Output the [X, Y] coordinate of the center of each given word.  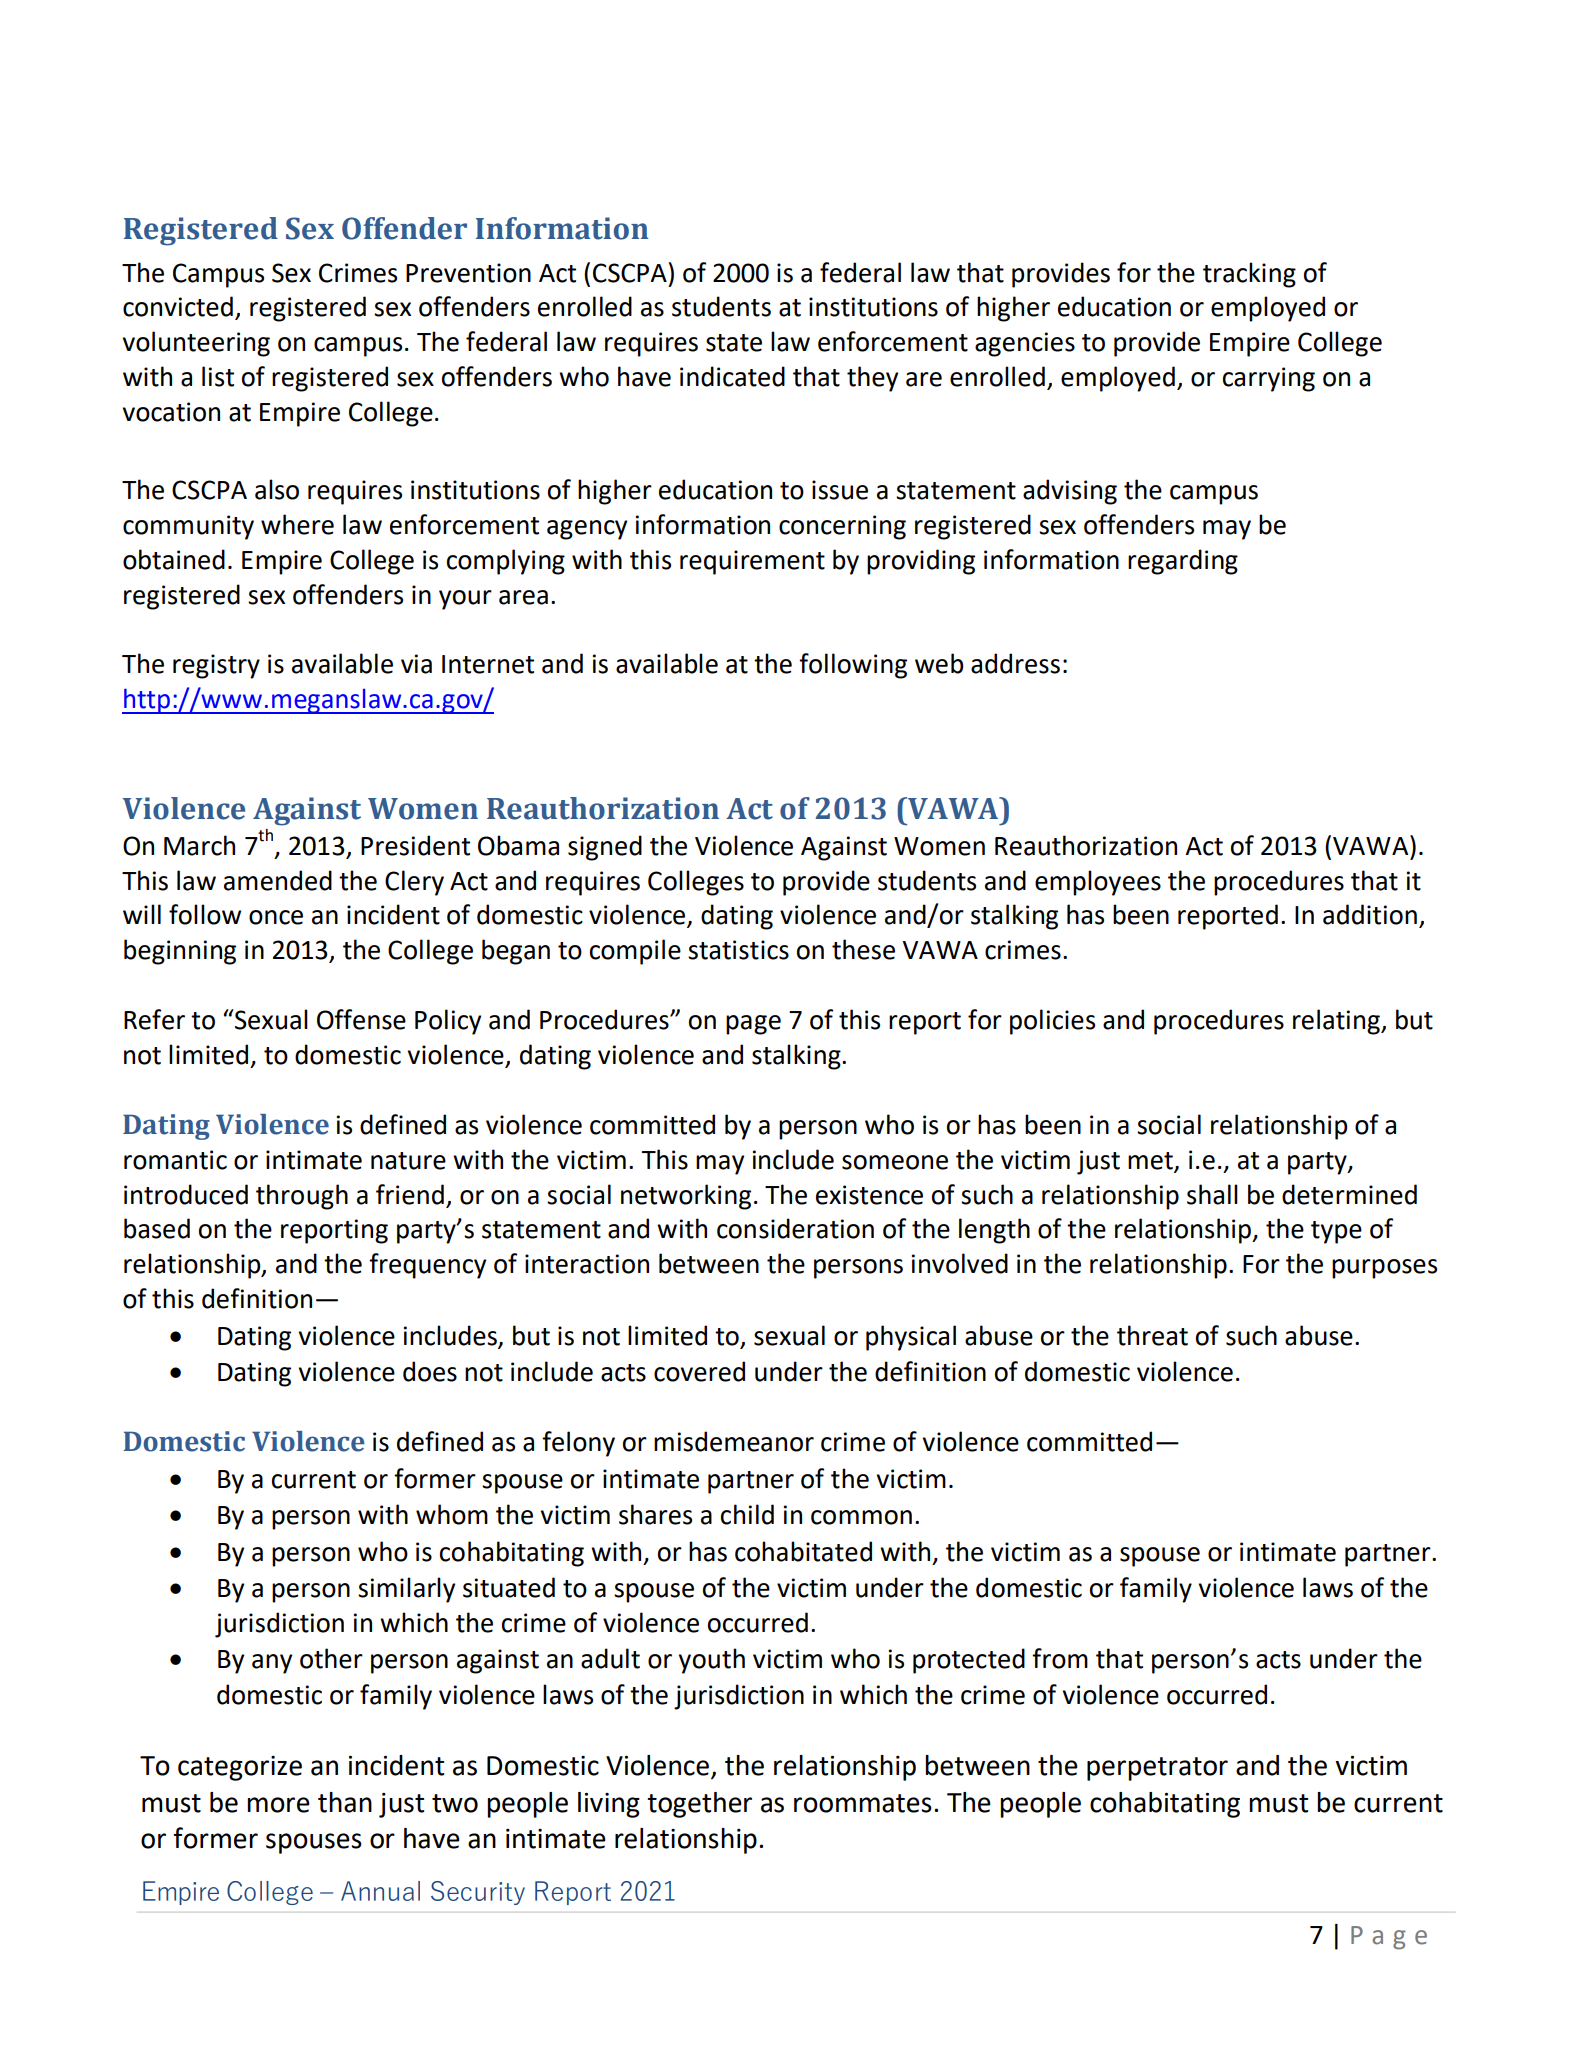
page [753, 1025]
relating [1337, 1022]
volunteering [196, 344]
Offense [361, 1019]
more [278, 1805]
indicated [732, 376]
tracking [1249, 275]
